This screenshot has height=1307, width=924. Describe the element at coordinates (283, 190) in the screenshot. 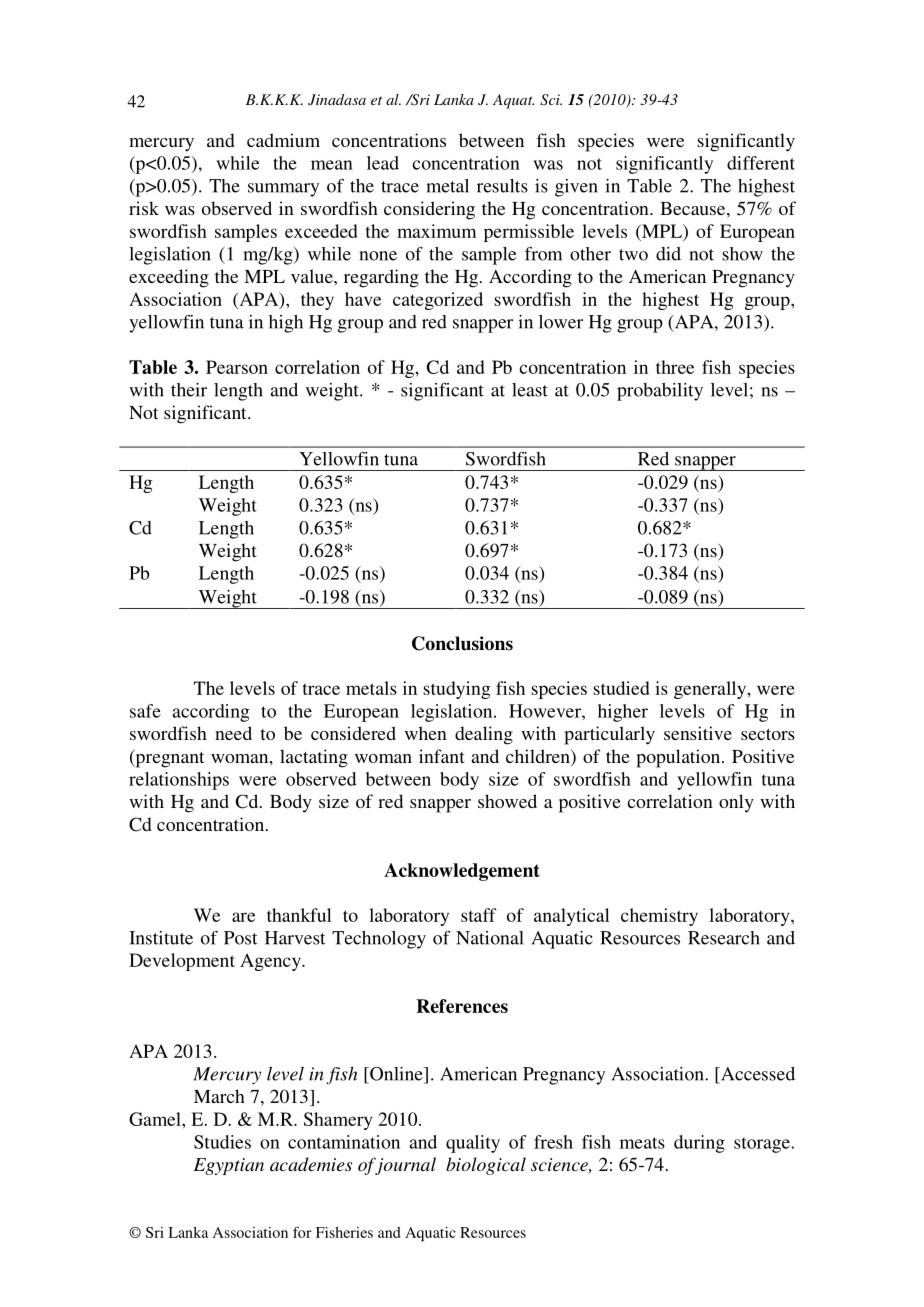

I see `summary` at that location.
